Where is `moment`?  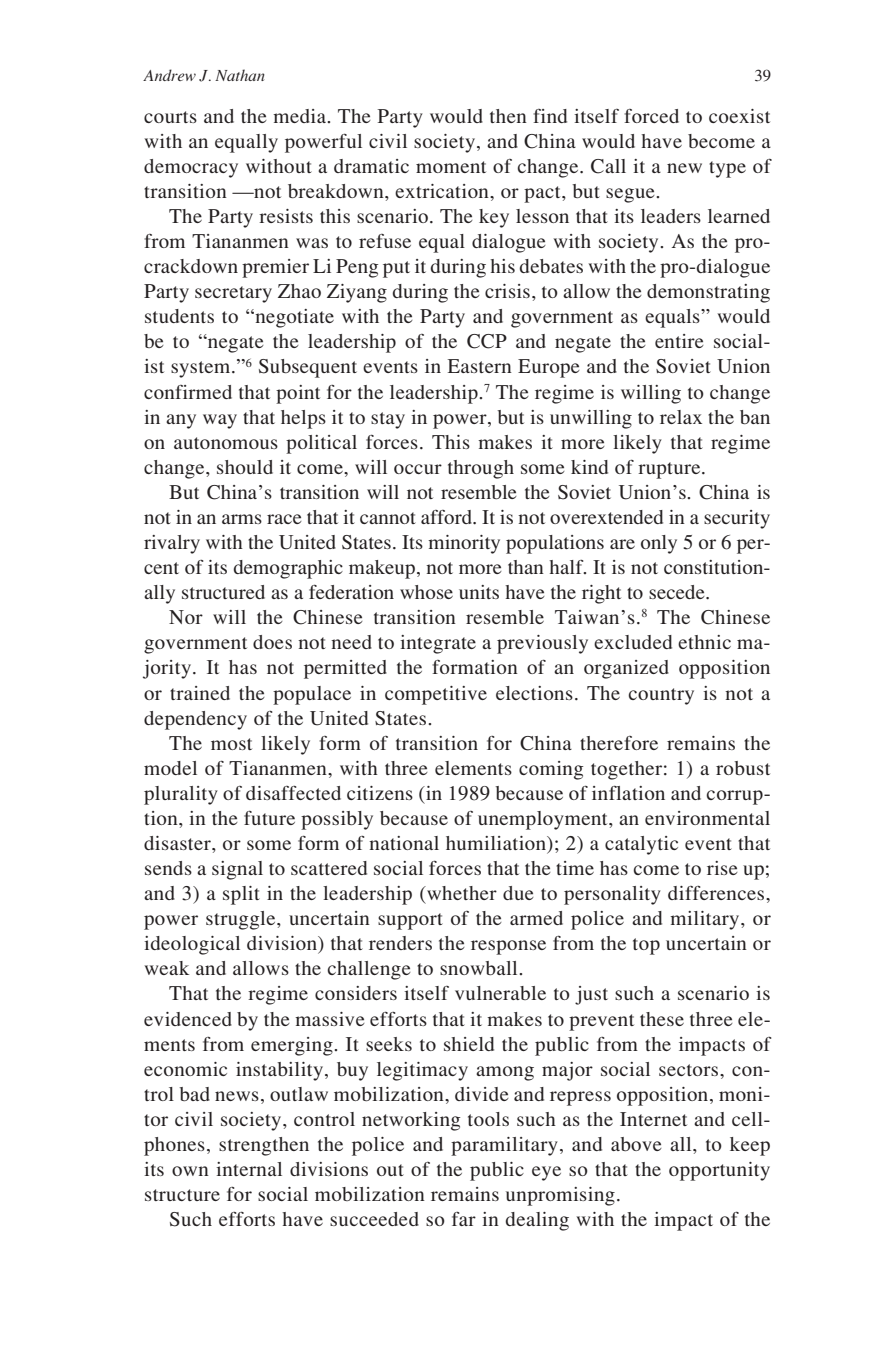
moment is located at coordinates (451, 167).
